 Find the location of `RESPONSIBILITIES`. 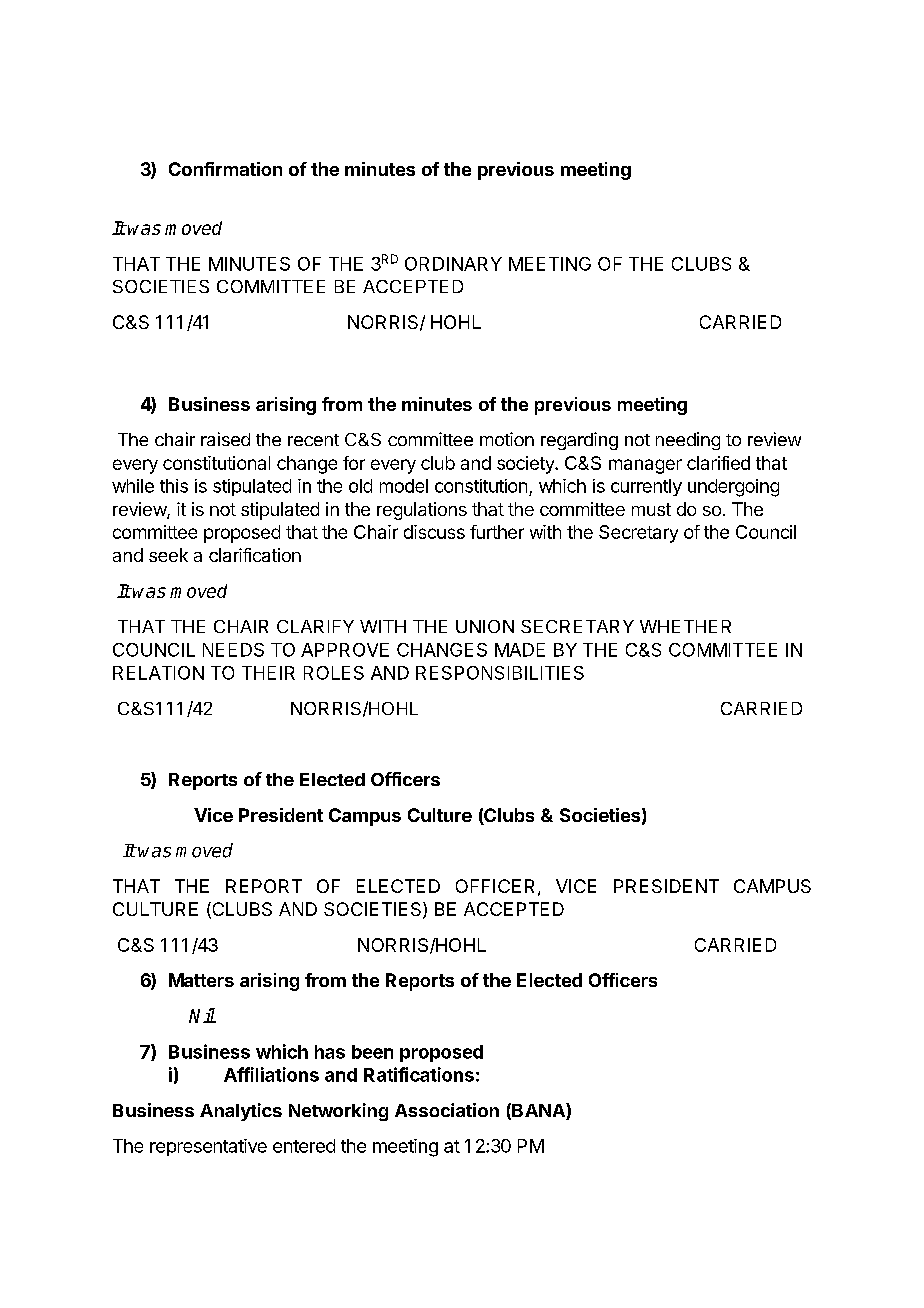

RESPONSIBILITIES is located at coordinates (500, 673).
